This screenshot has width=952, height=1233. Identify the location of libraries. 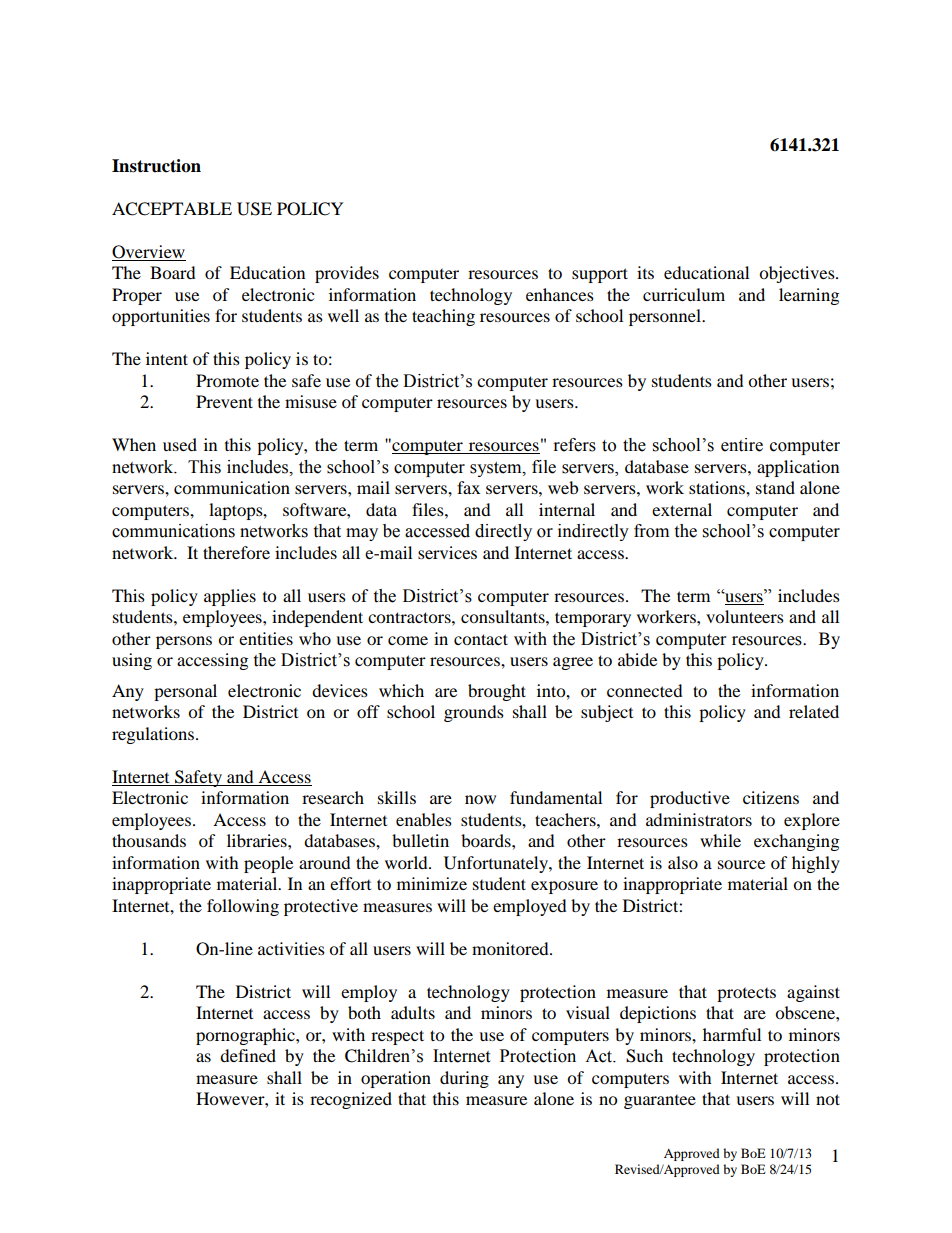
(258, 840).
